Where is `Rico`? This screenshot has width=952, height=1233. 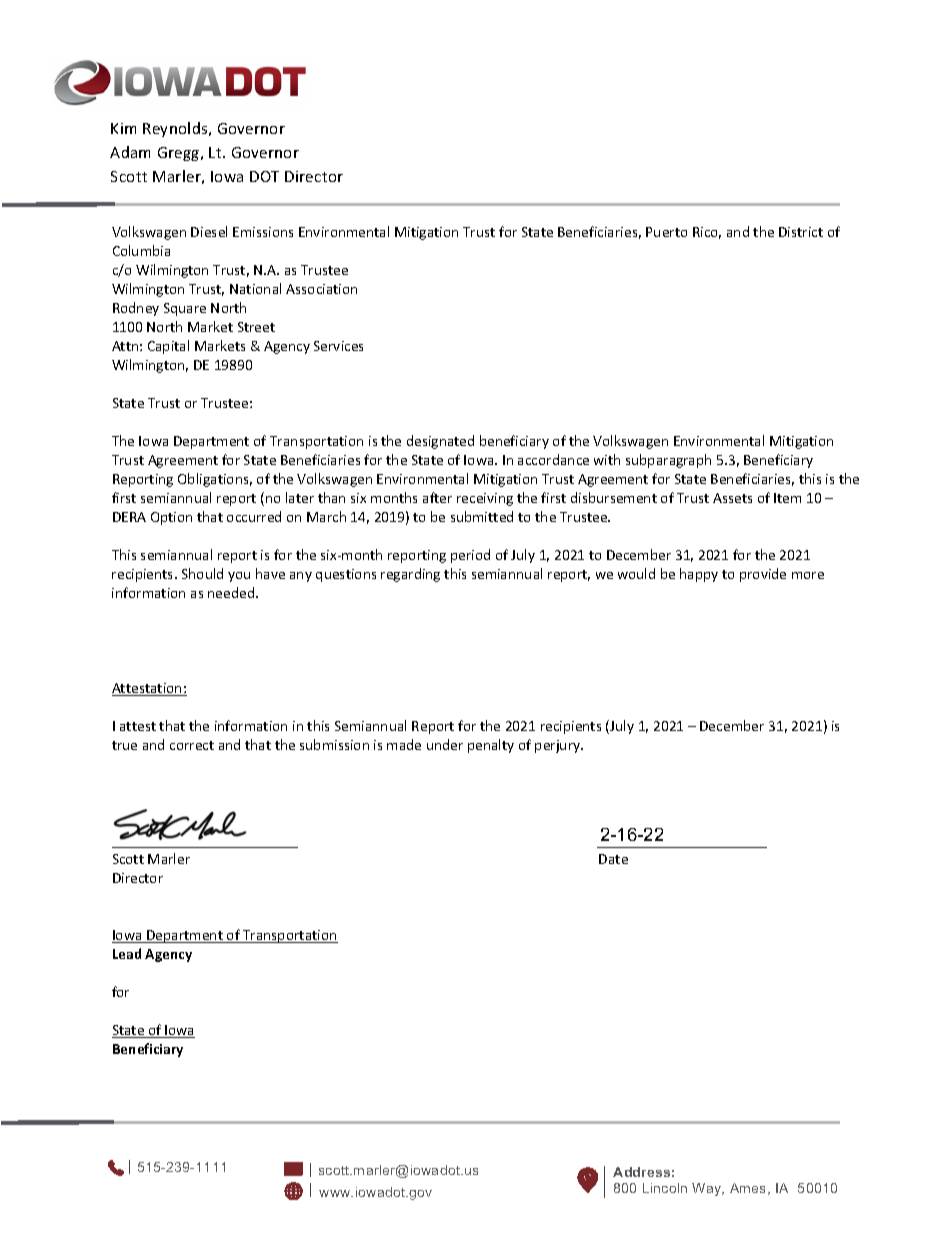 Rico is located at coordinates (707, 233).
